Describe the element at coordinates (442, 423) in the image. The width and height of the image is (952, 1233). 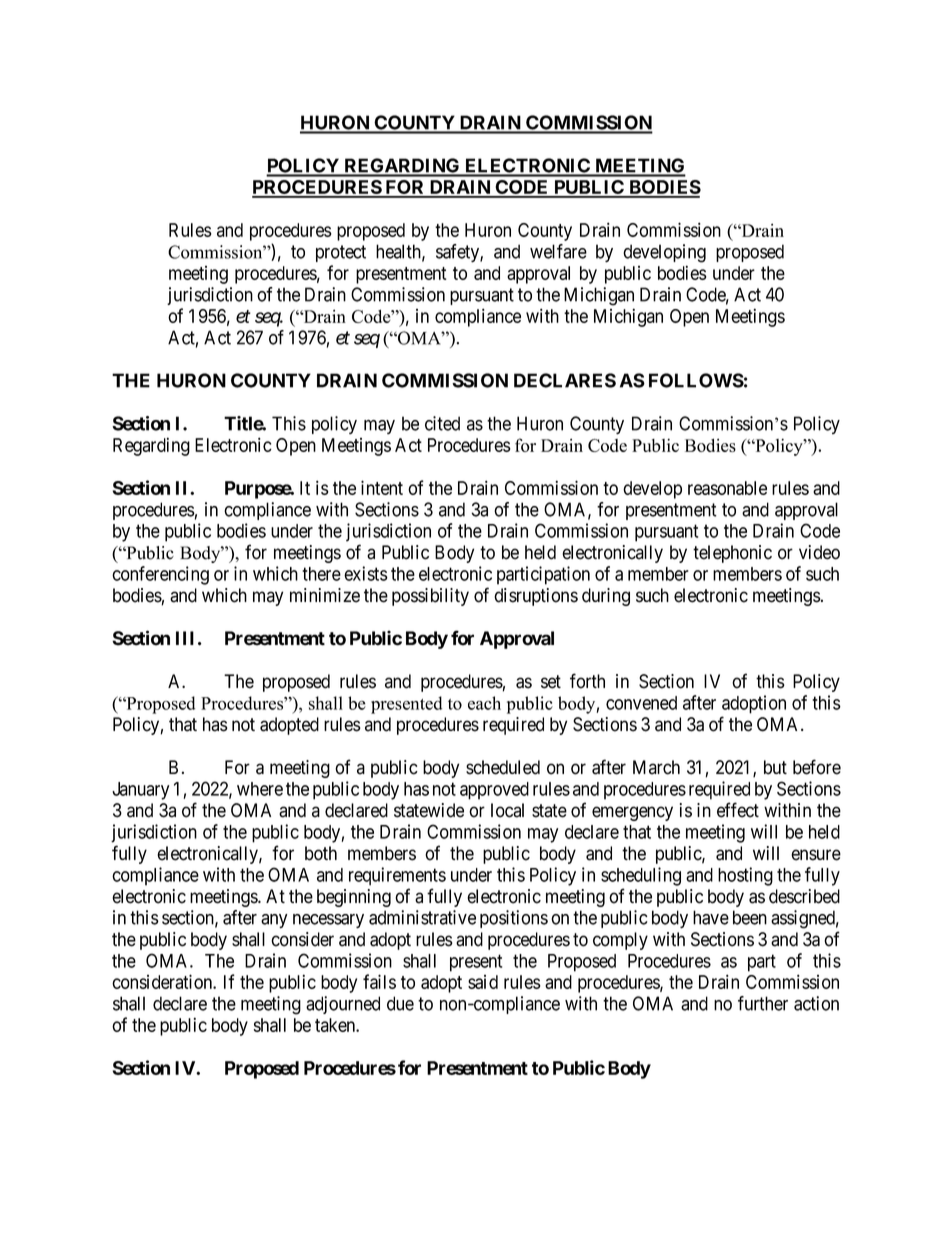
I see `cited` at that location.
